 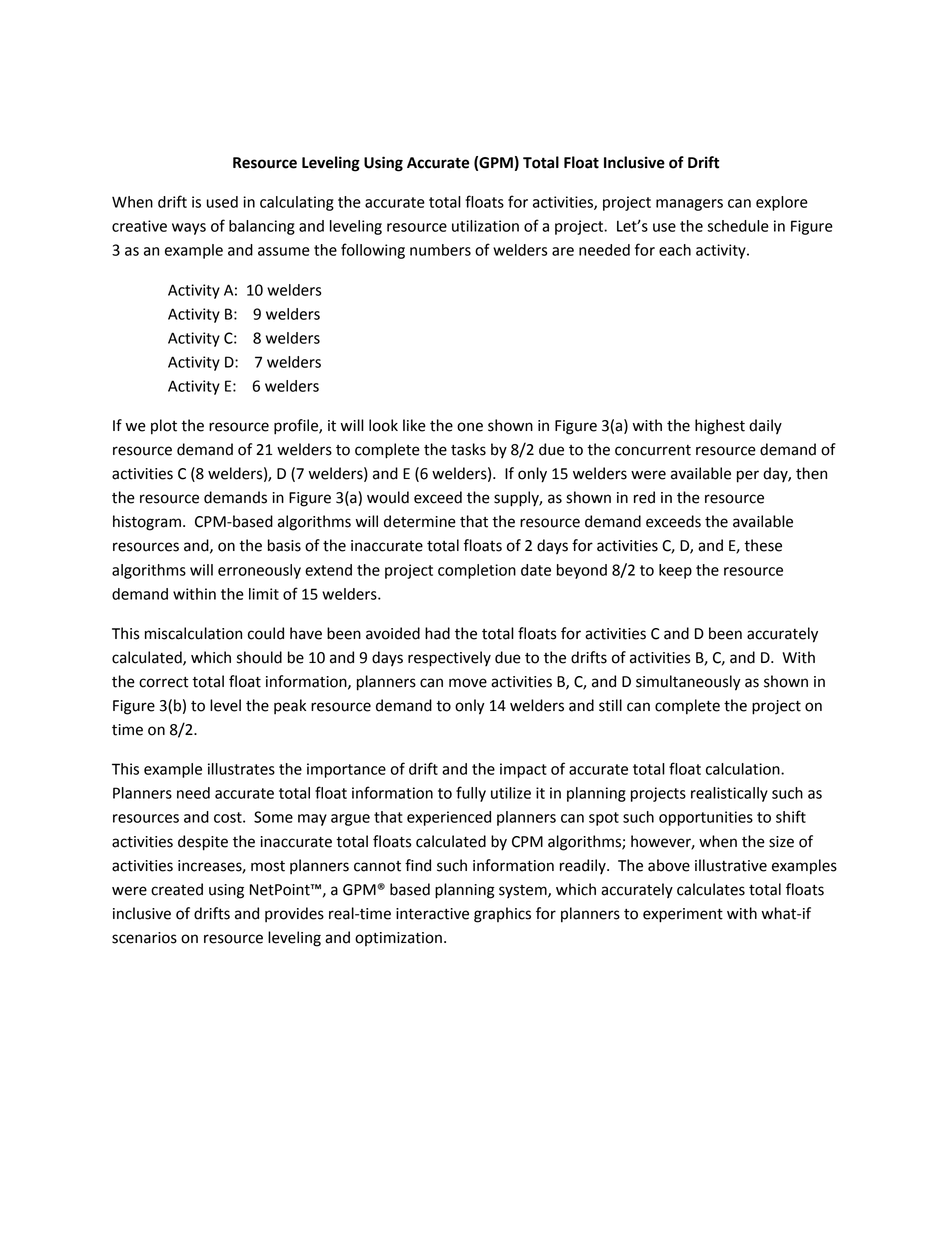 What do you see at coordinates (177, 889) in the document?
I see `created` at bounding box center [177, 889].
